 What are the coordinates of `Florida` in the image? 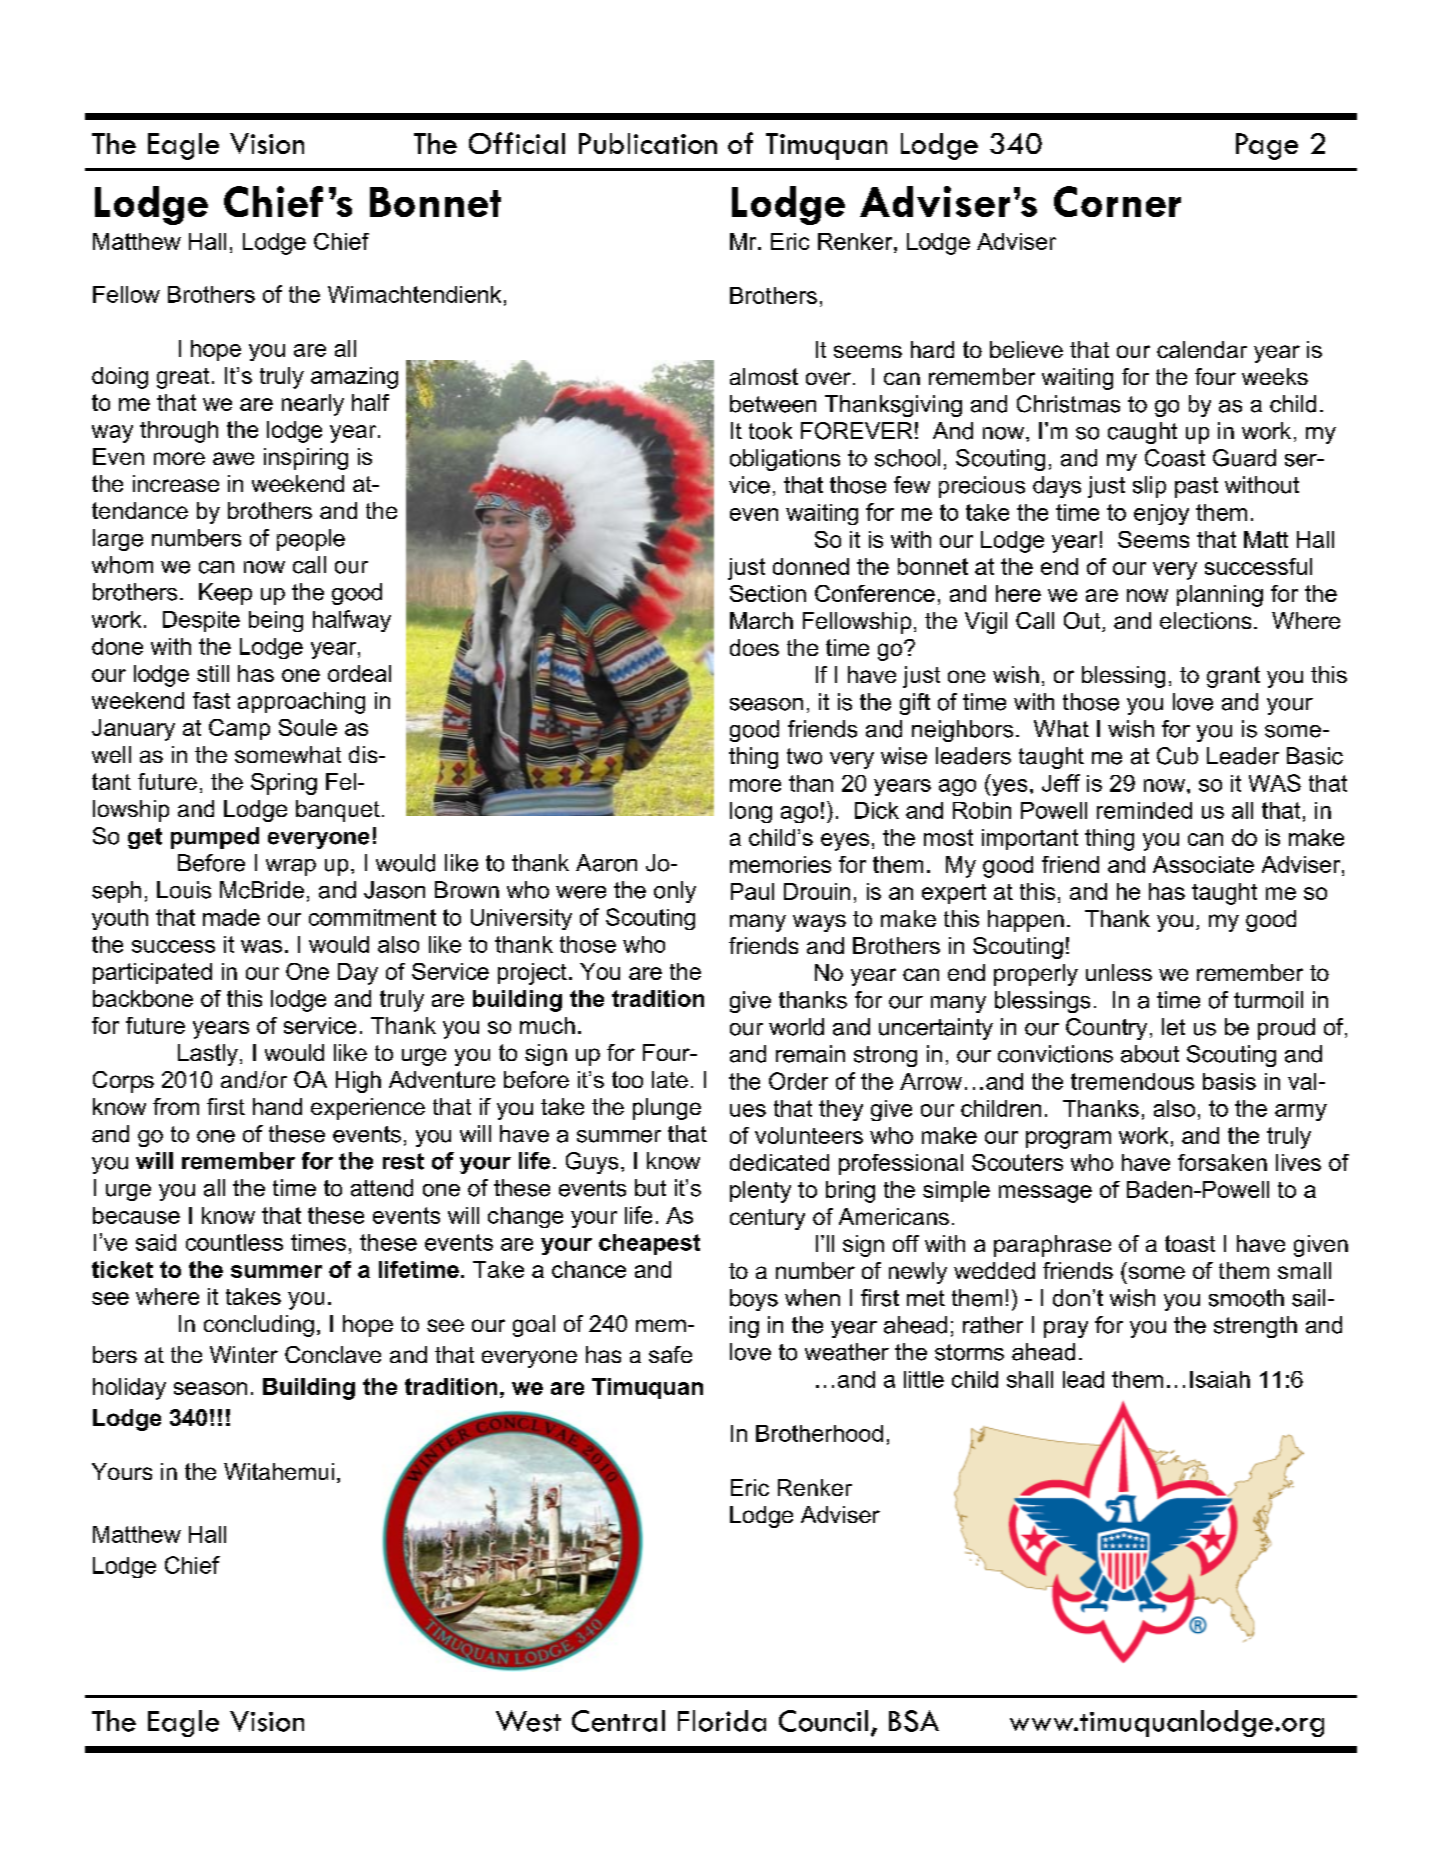 It's located at (722, 1721).
